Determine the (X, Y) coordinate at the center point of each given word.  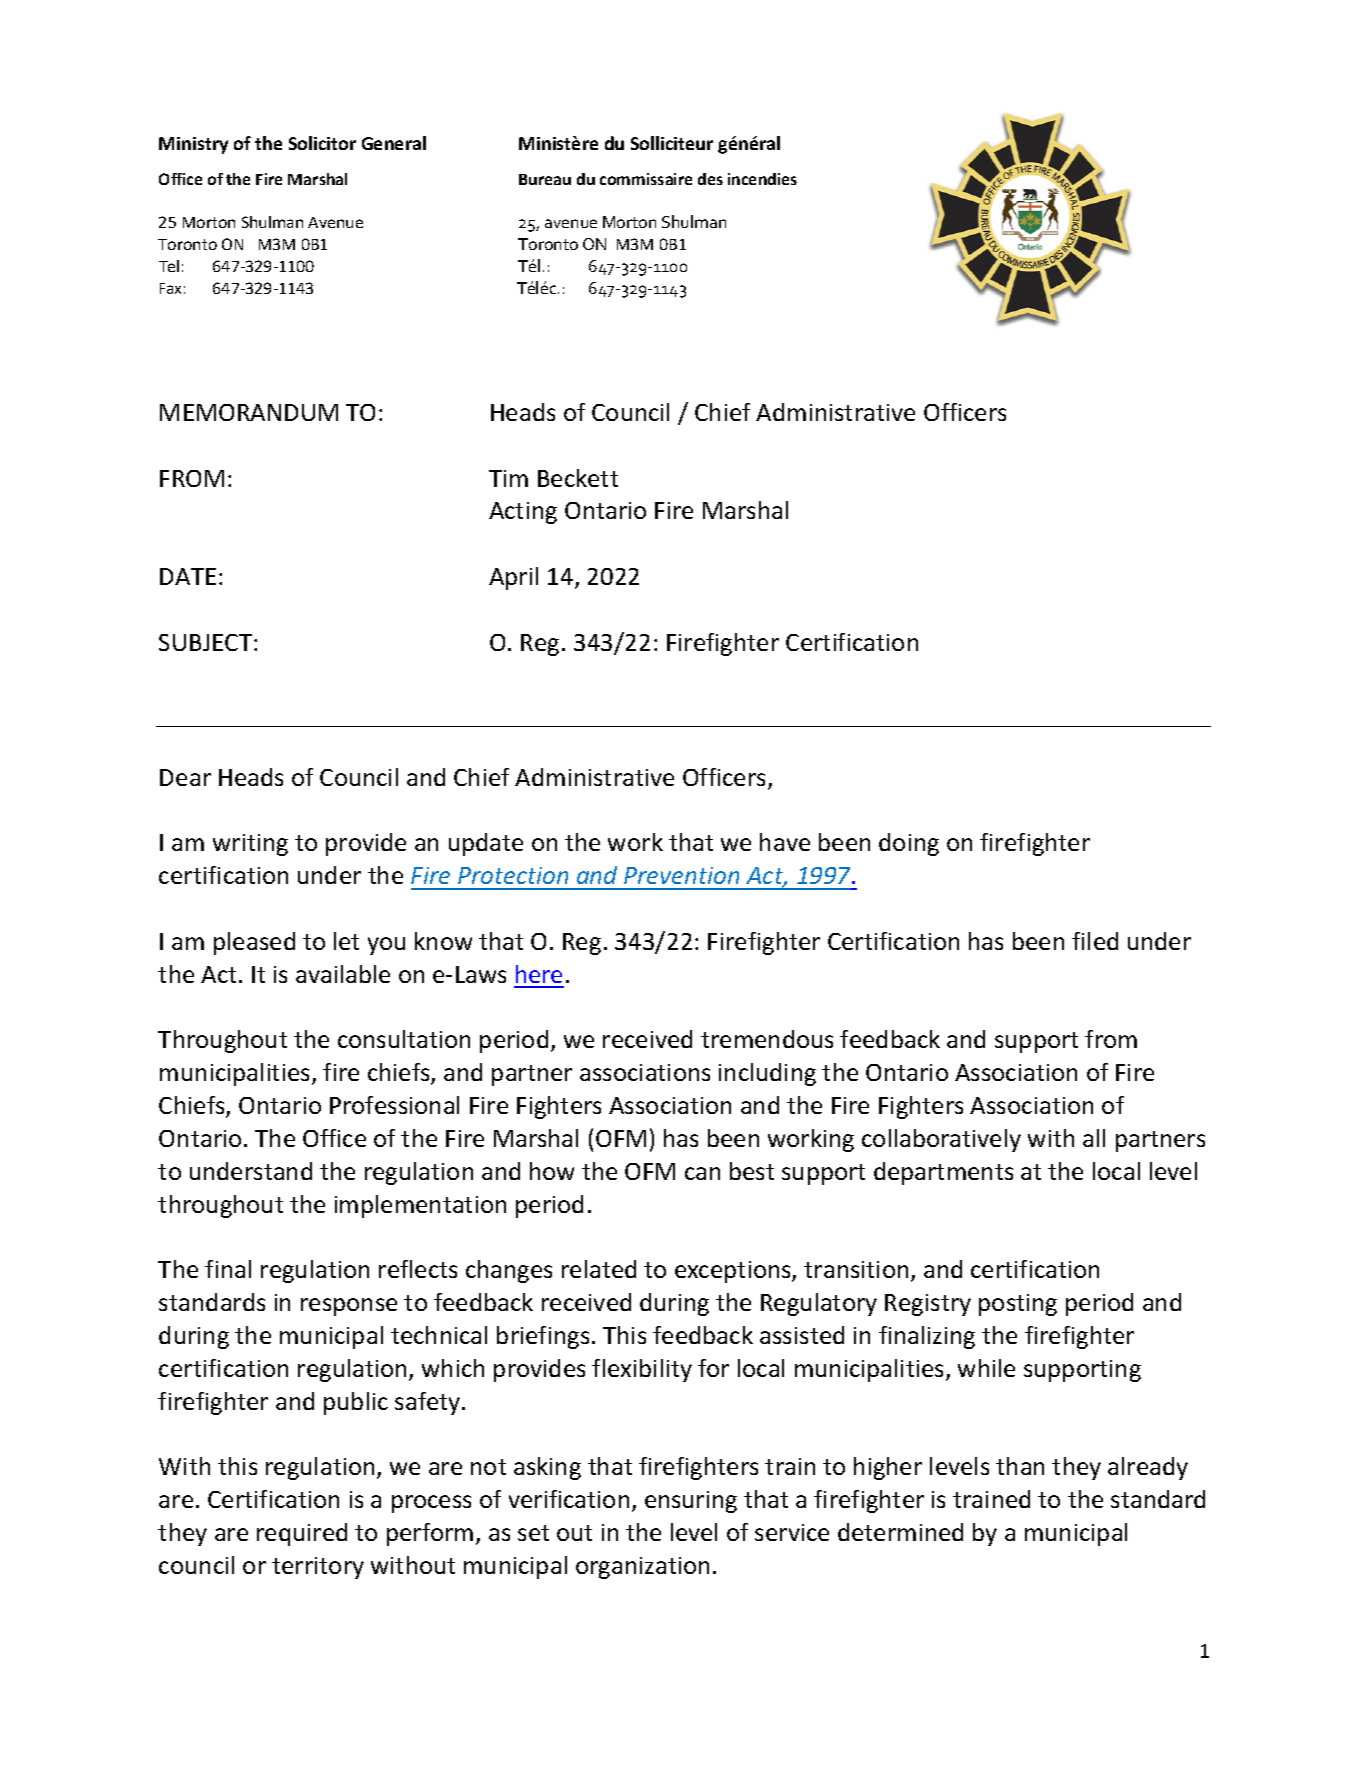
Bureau (545, 179)
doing (909, 844)
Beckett (578, 478)
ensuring (691, 1502)
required (302, 1534)
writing (250, 845)
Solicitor (322, 143)
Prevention (681, 875)
